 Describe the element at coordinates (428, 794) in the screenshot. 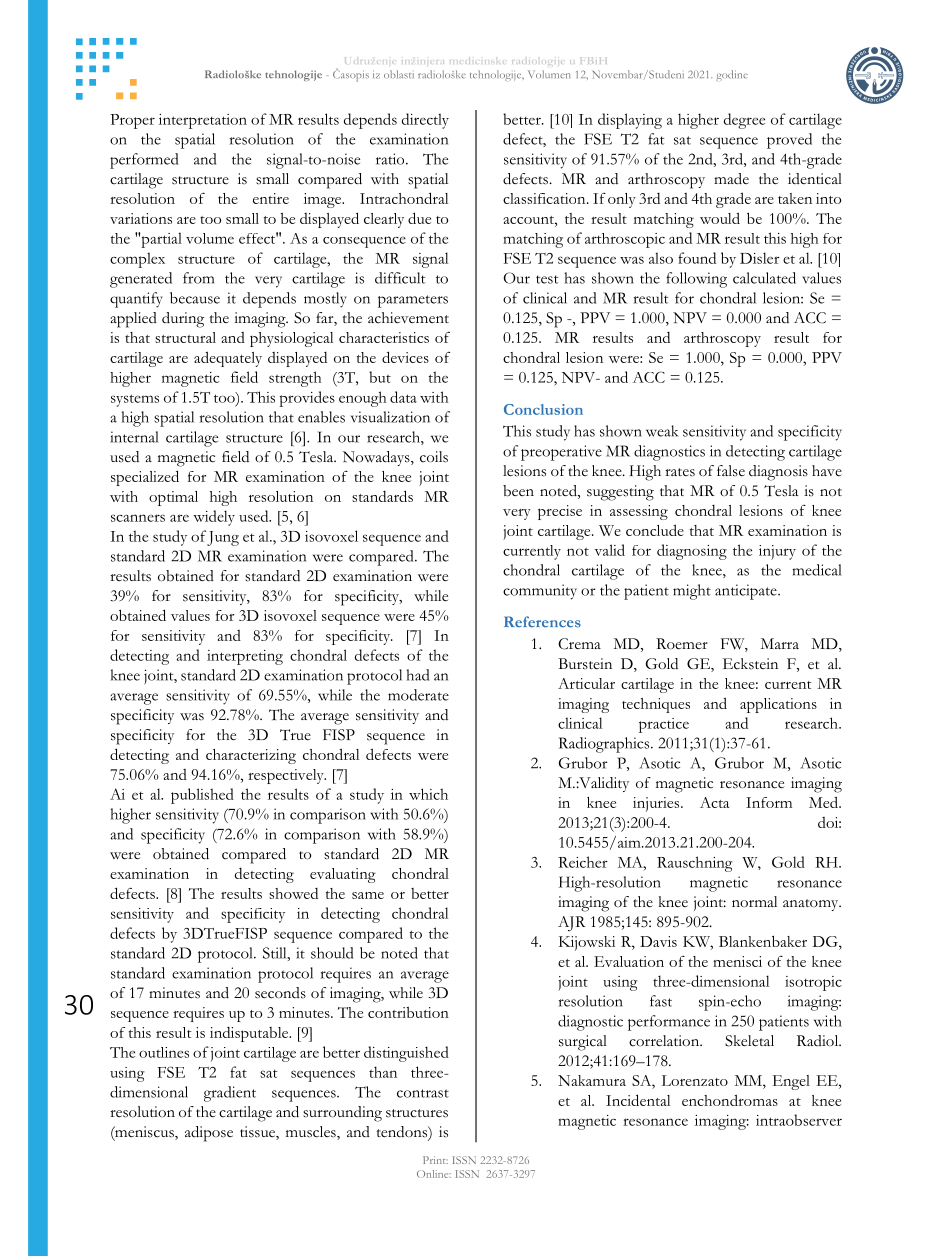

I see `which` at that location.
